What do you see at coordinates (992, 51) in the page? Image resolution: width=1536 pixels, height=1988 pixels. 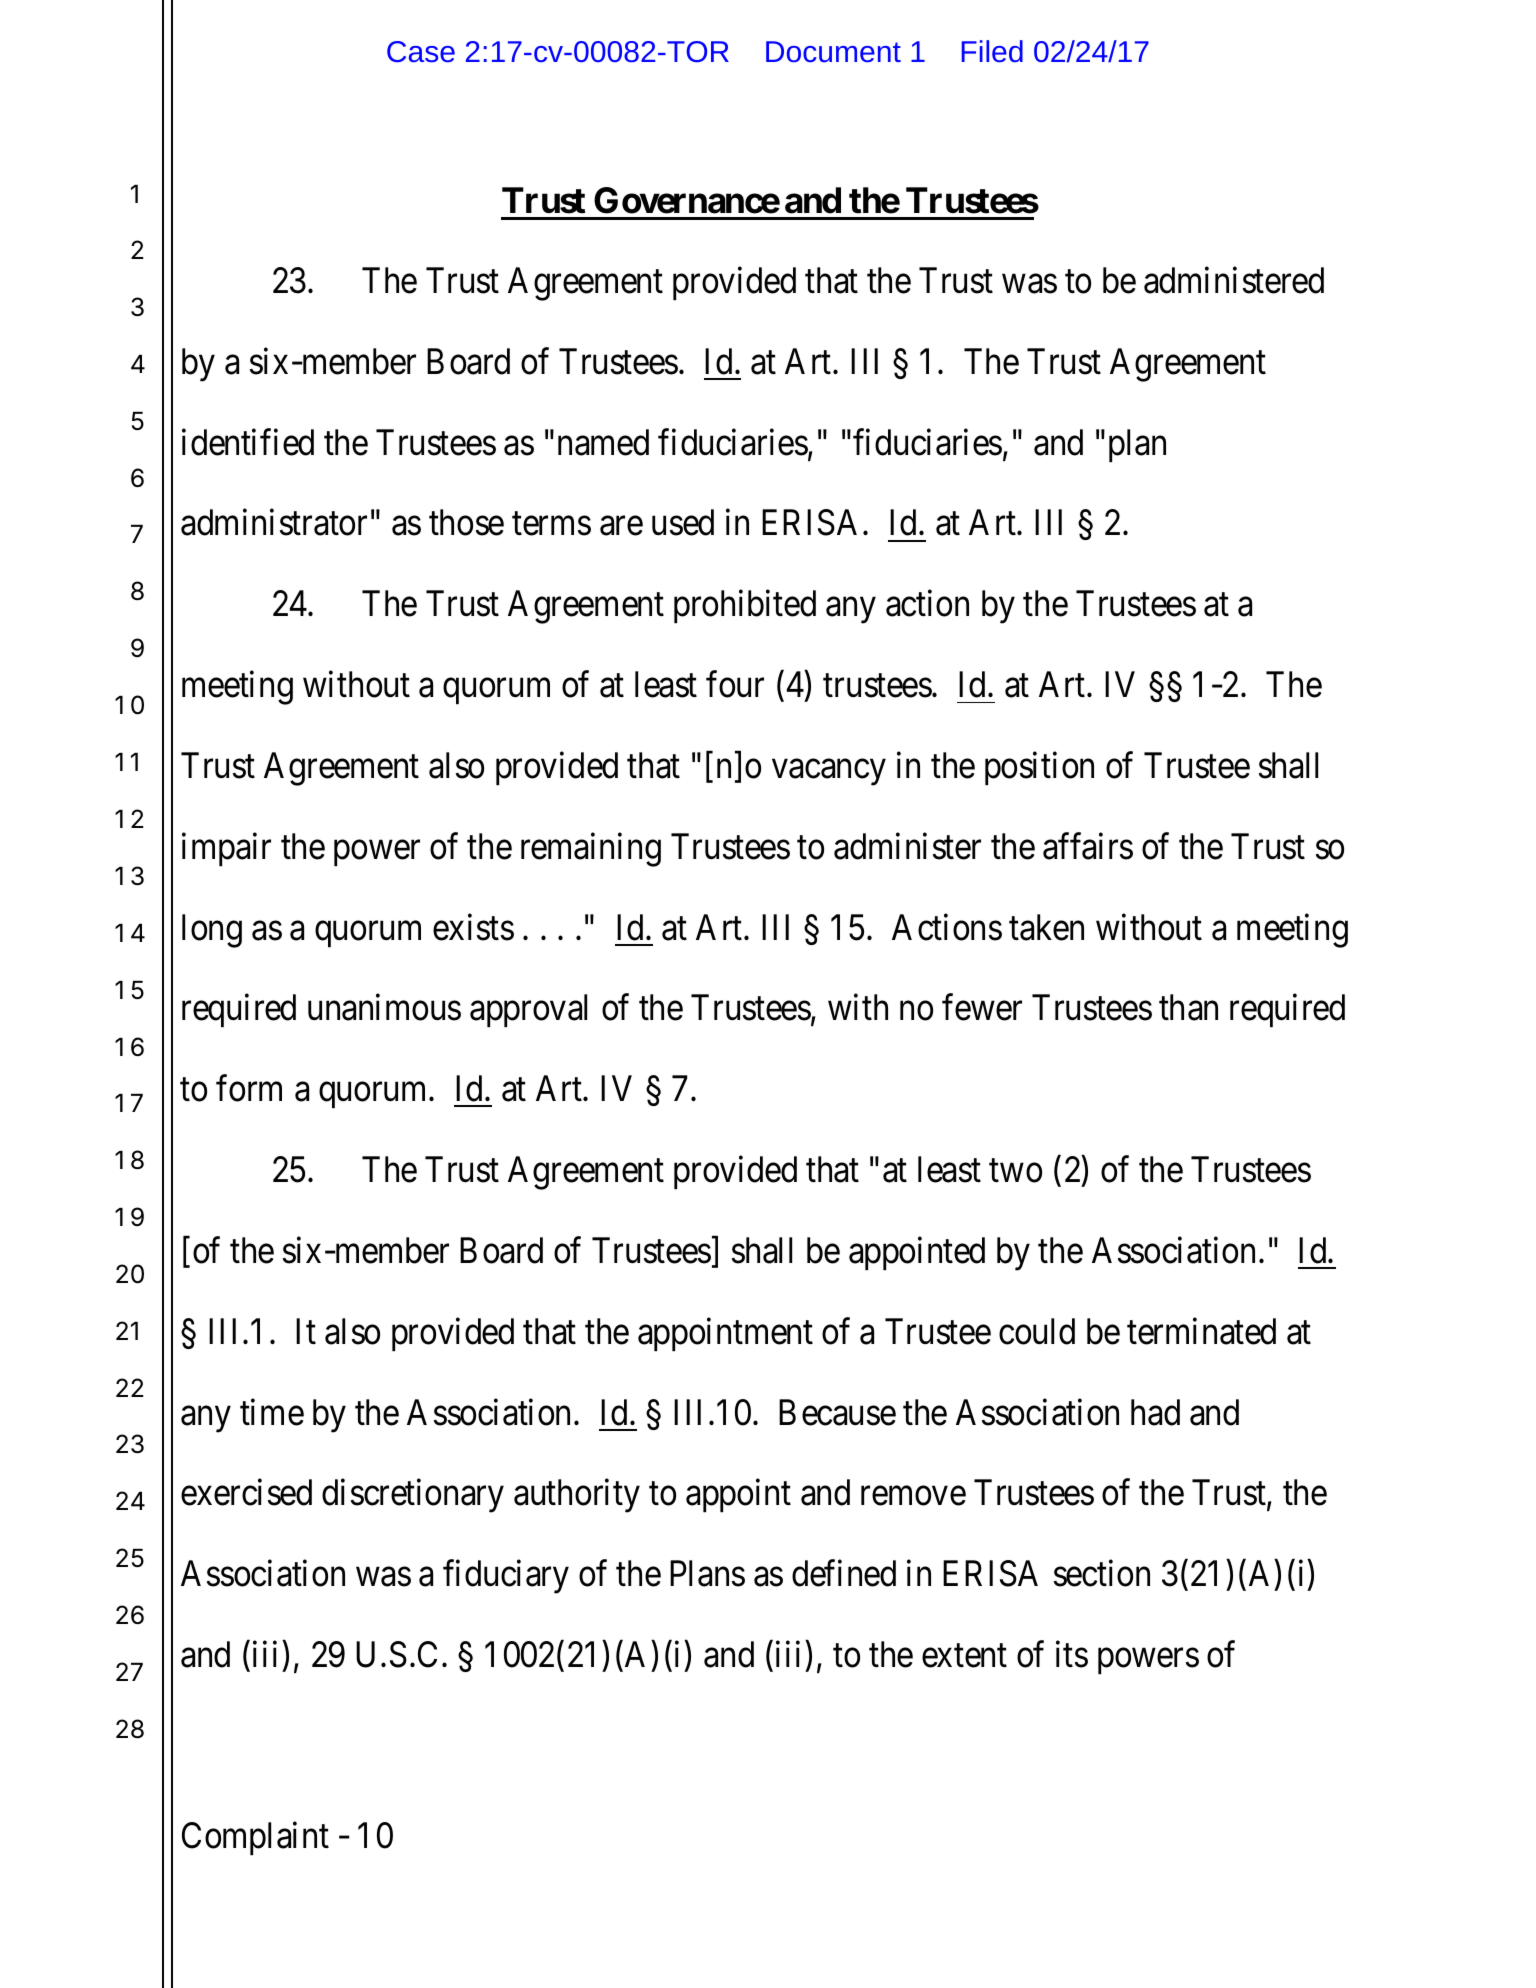 I see `Filed` at bounding box center [992, 51].
